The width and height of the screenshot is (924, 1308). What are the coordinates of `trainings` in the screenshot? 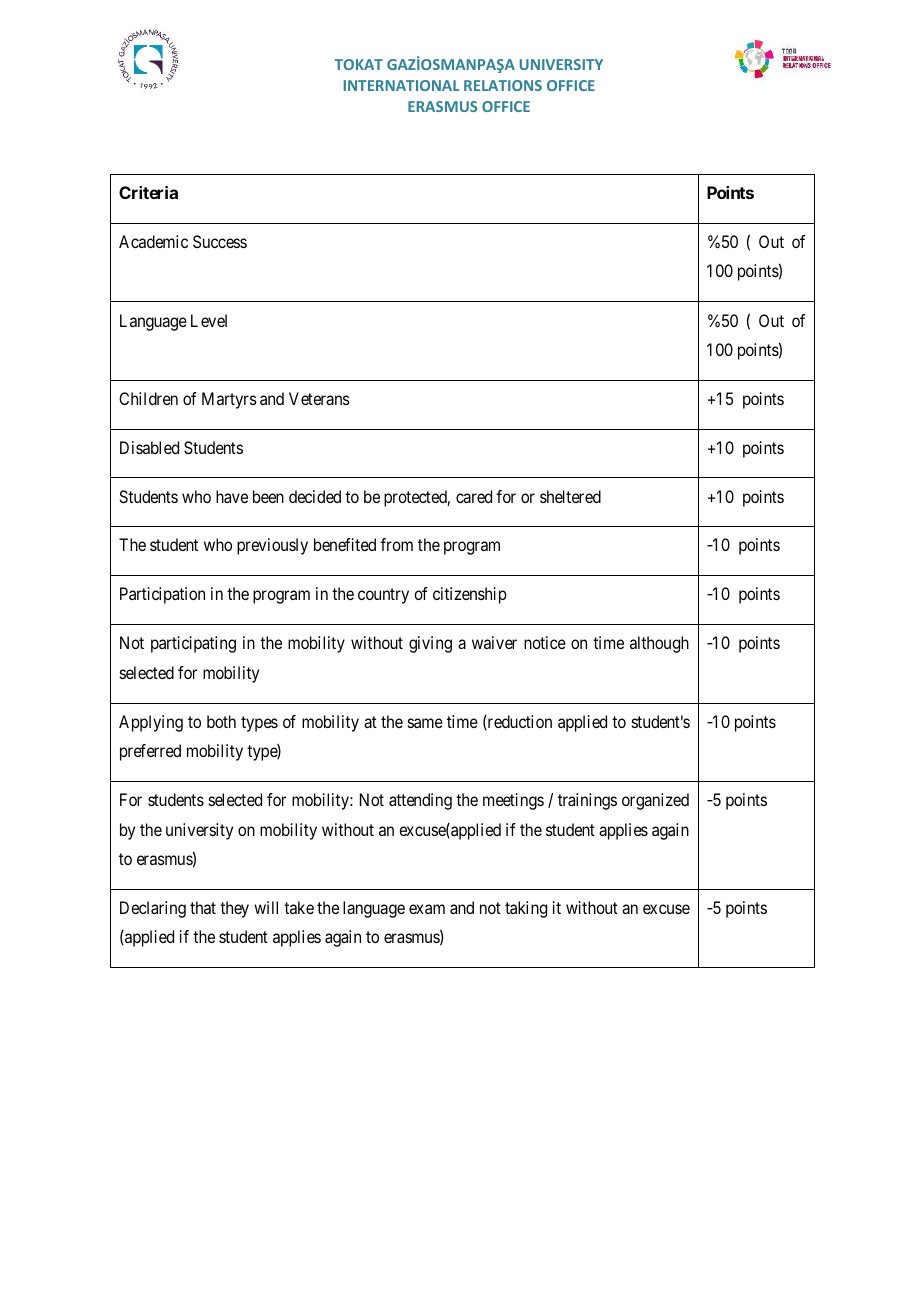 It's located at (587, 801).
